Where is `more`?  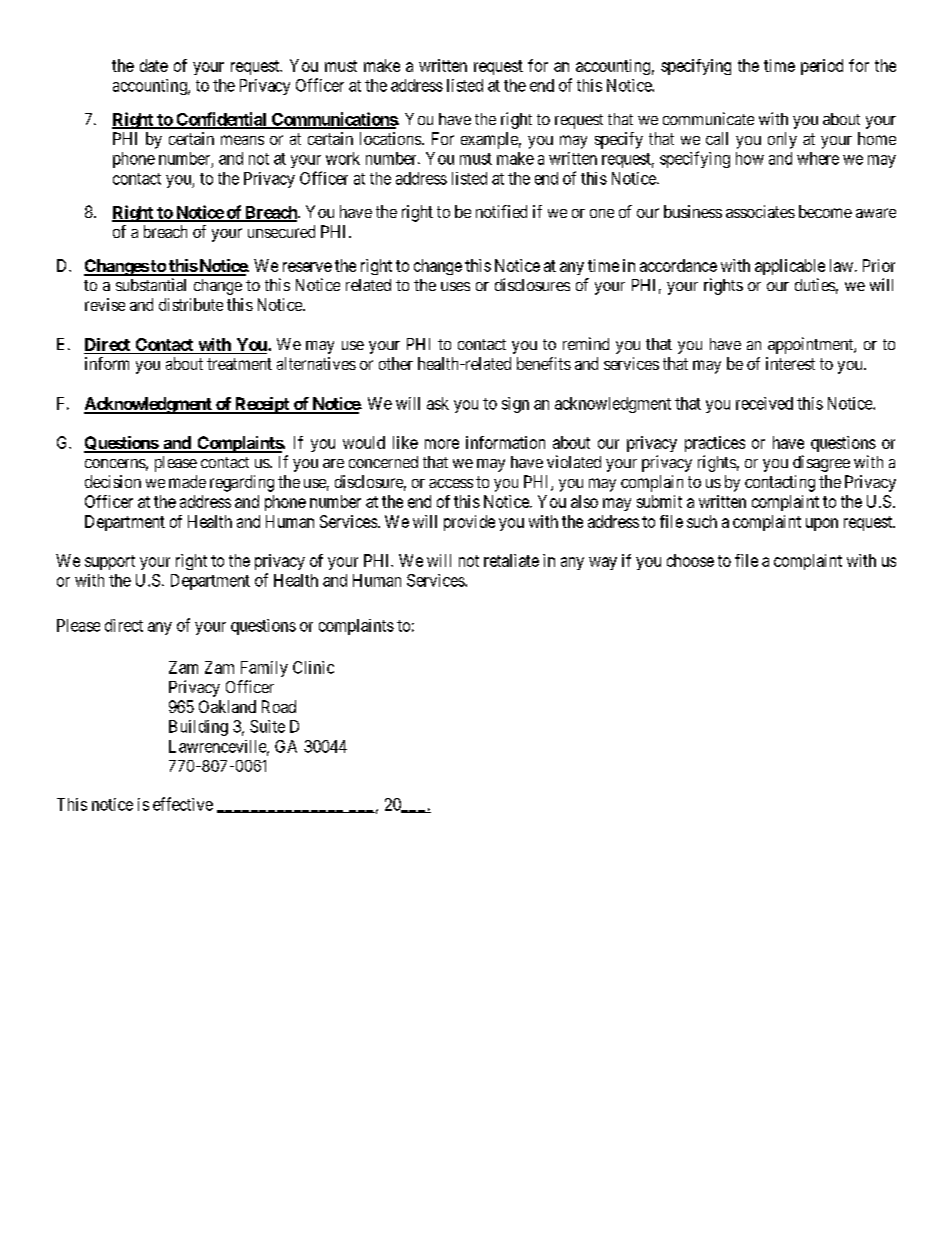 more is located at coordinates (442, 444).
